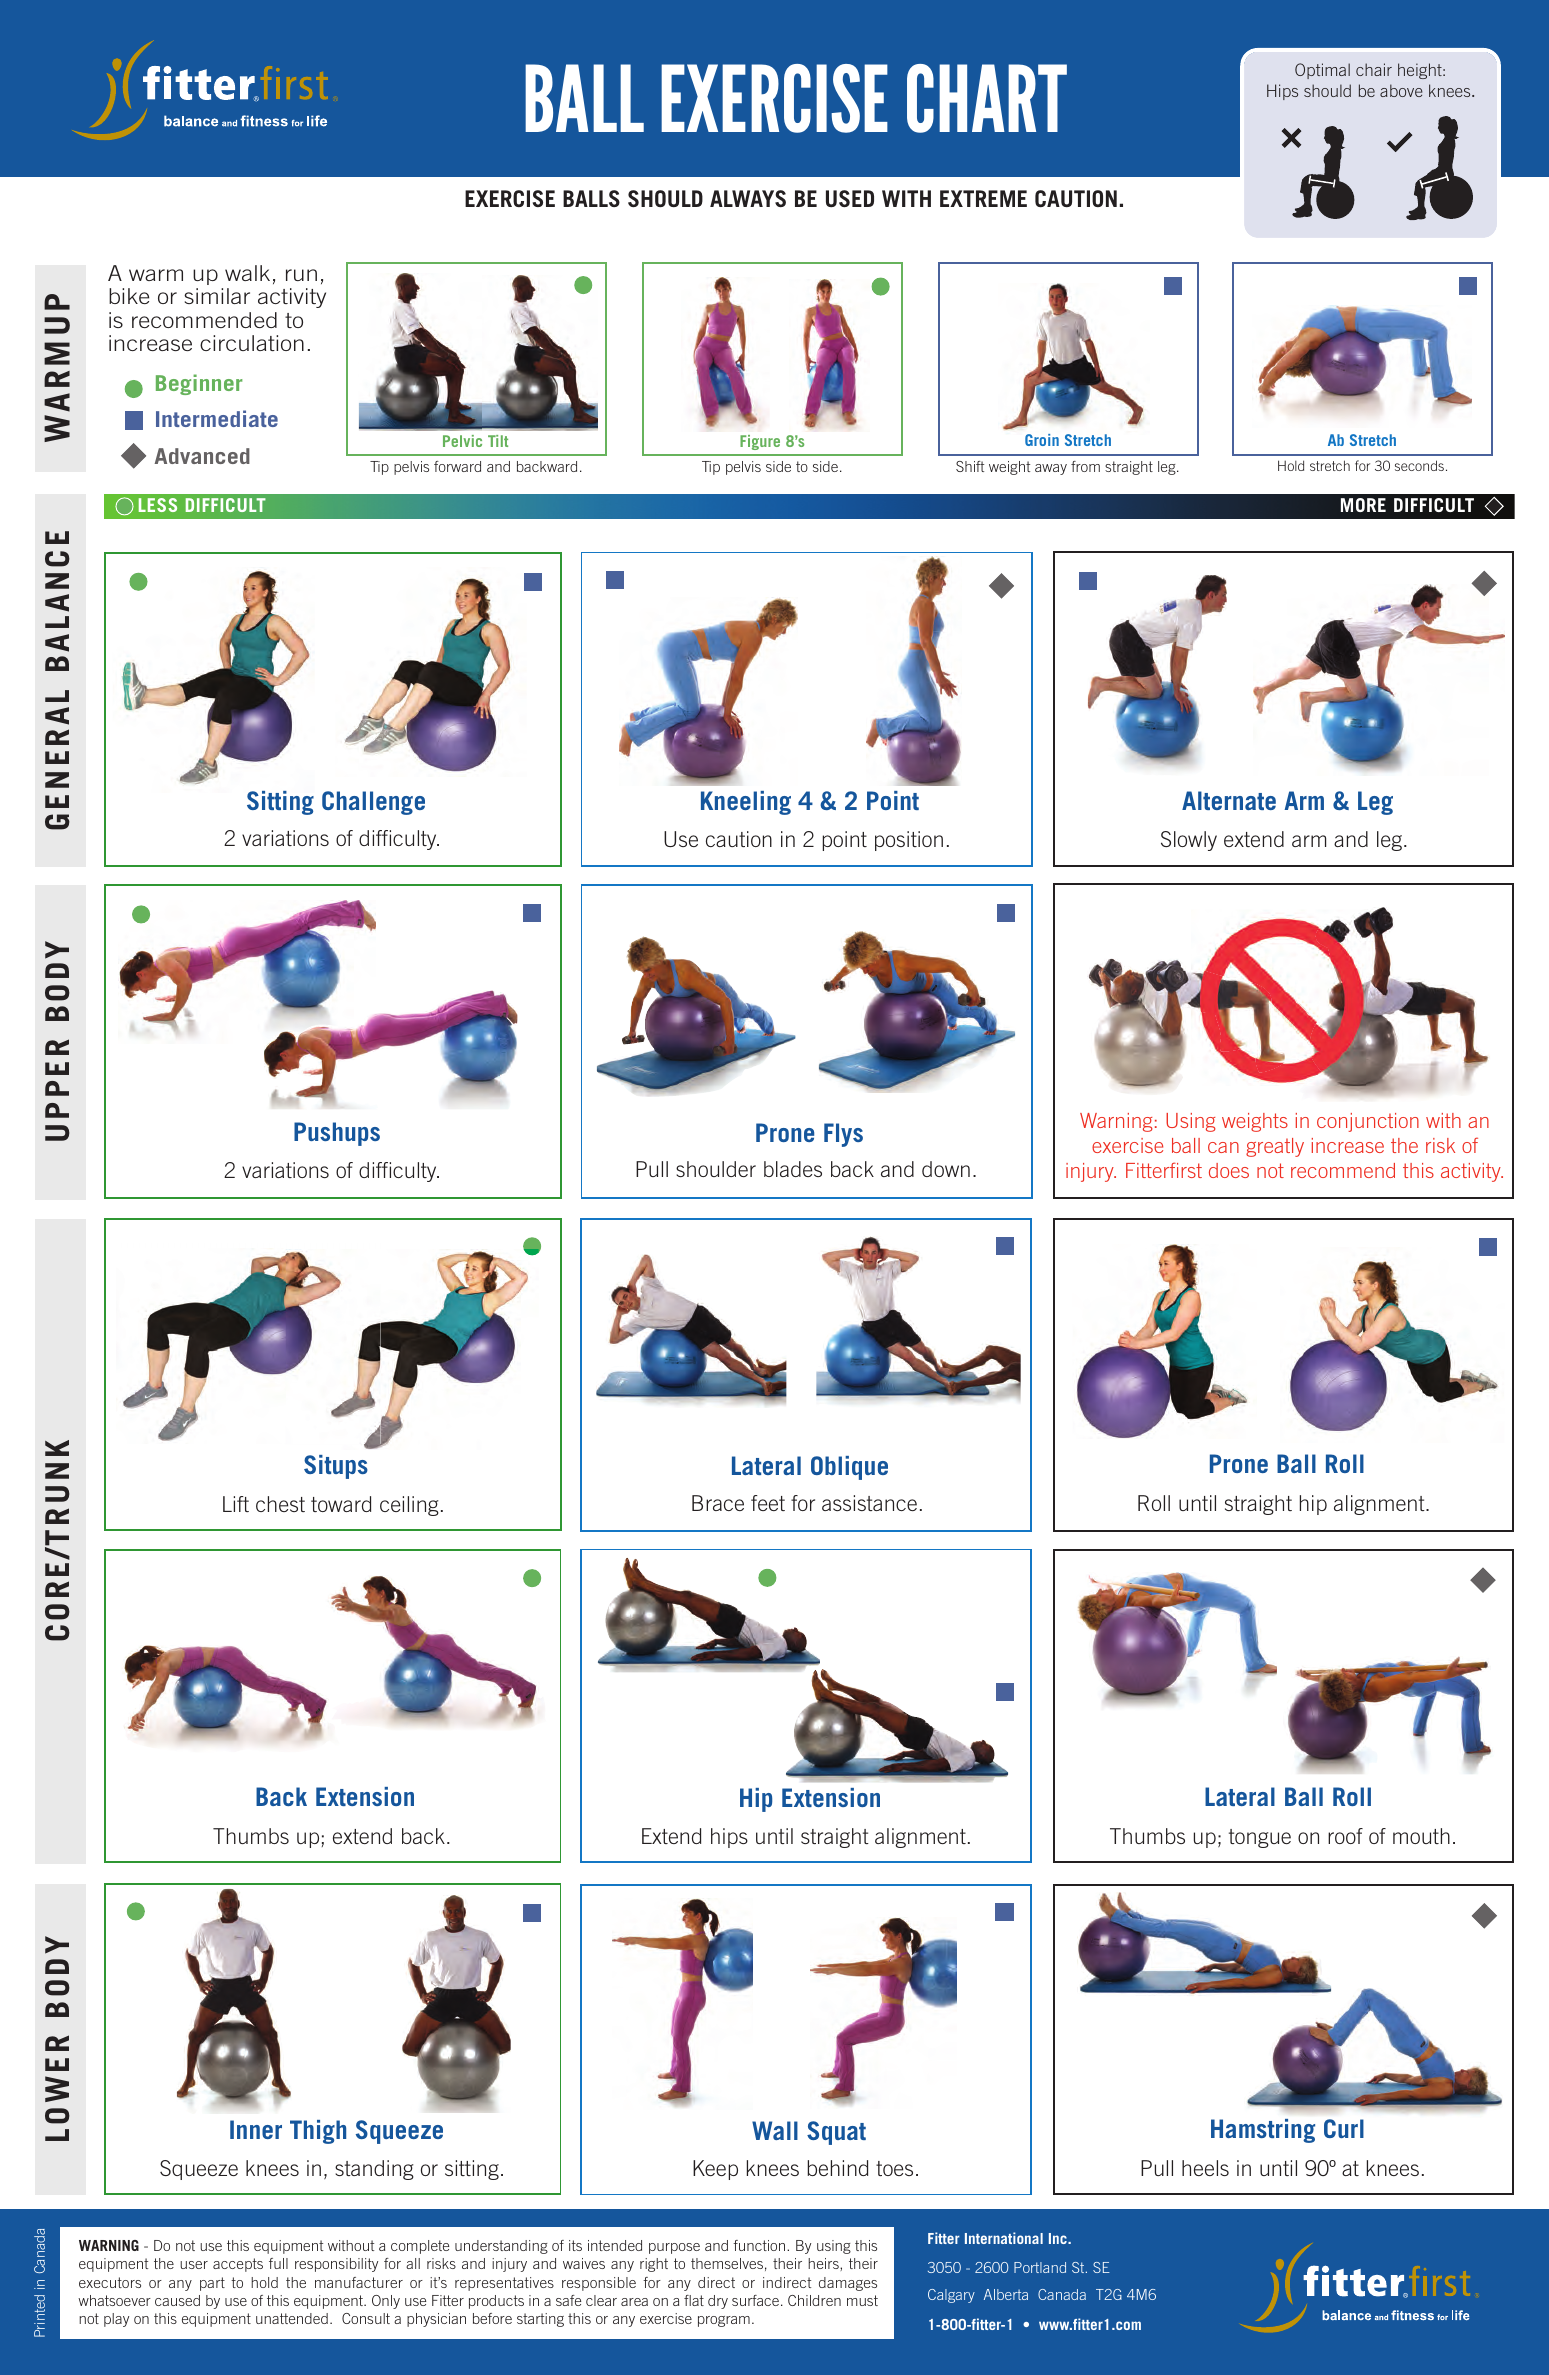 Image resolution: width=1549 pixels, height=2375 pixels. I want to click on heels, so click(1205, 2168).
